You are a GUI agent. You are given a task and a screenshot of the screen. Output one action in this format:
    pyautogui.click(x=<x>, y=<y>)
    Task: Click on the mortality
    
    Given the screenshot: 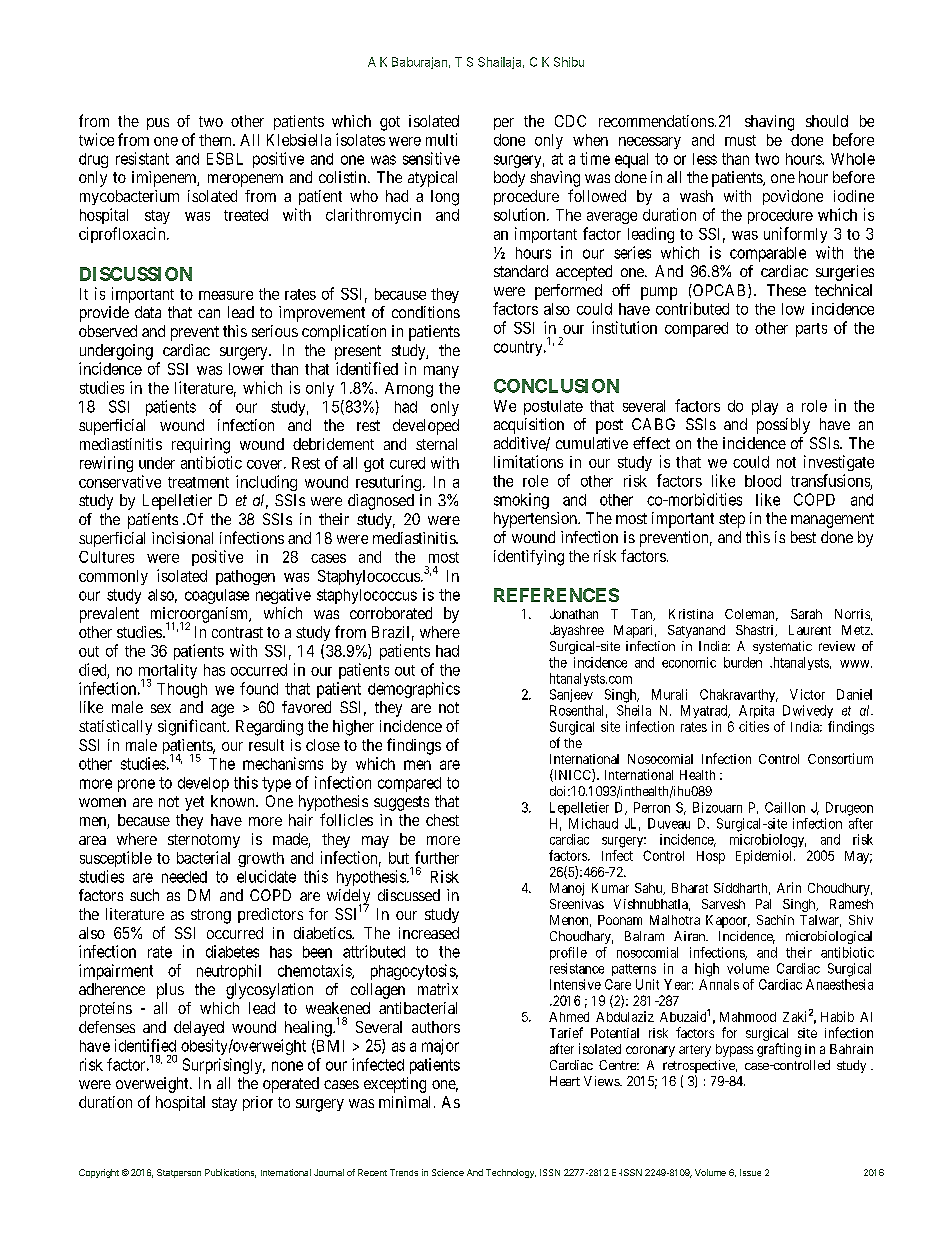 What is the action you would take?
    pyautogui.click(x=168, y=673)
